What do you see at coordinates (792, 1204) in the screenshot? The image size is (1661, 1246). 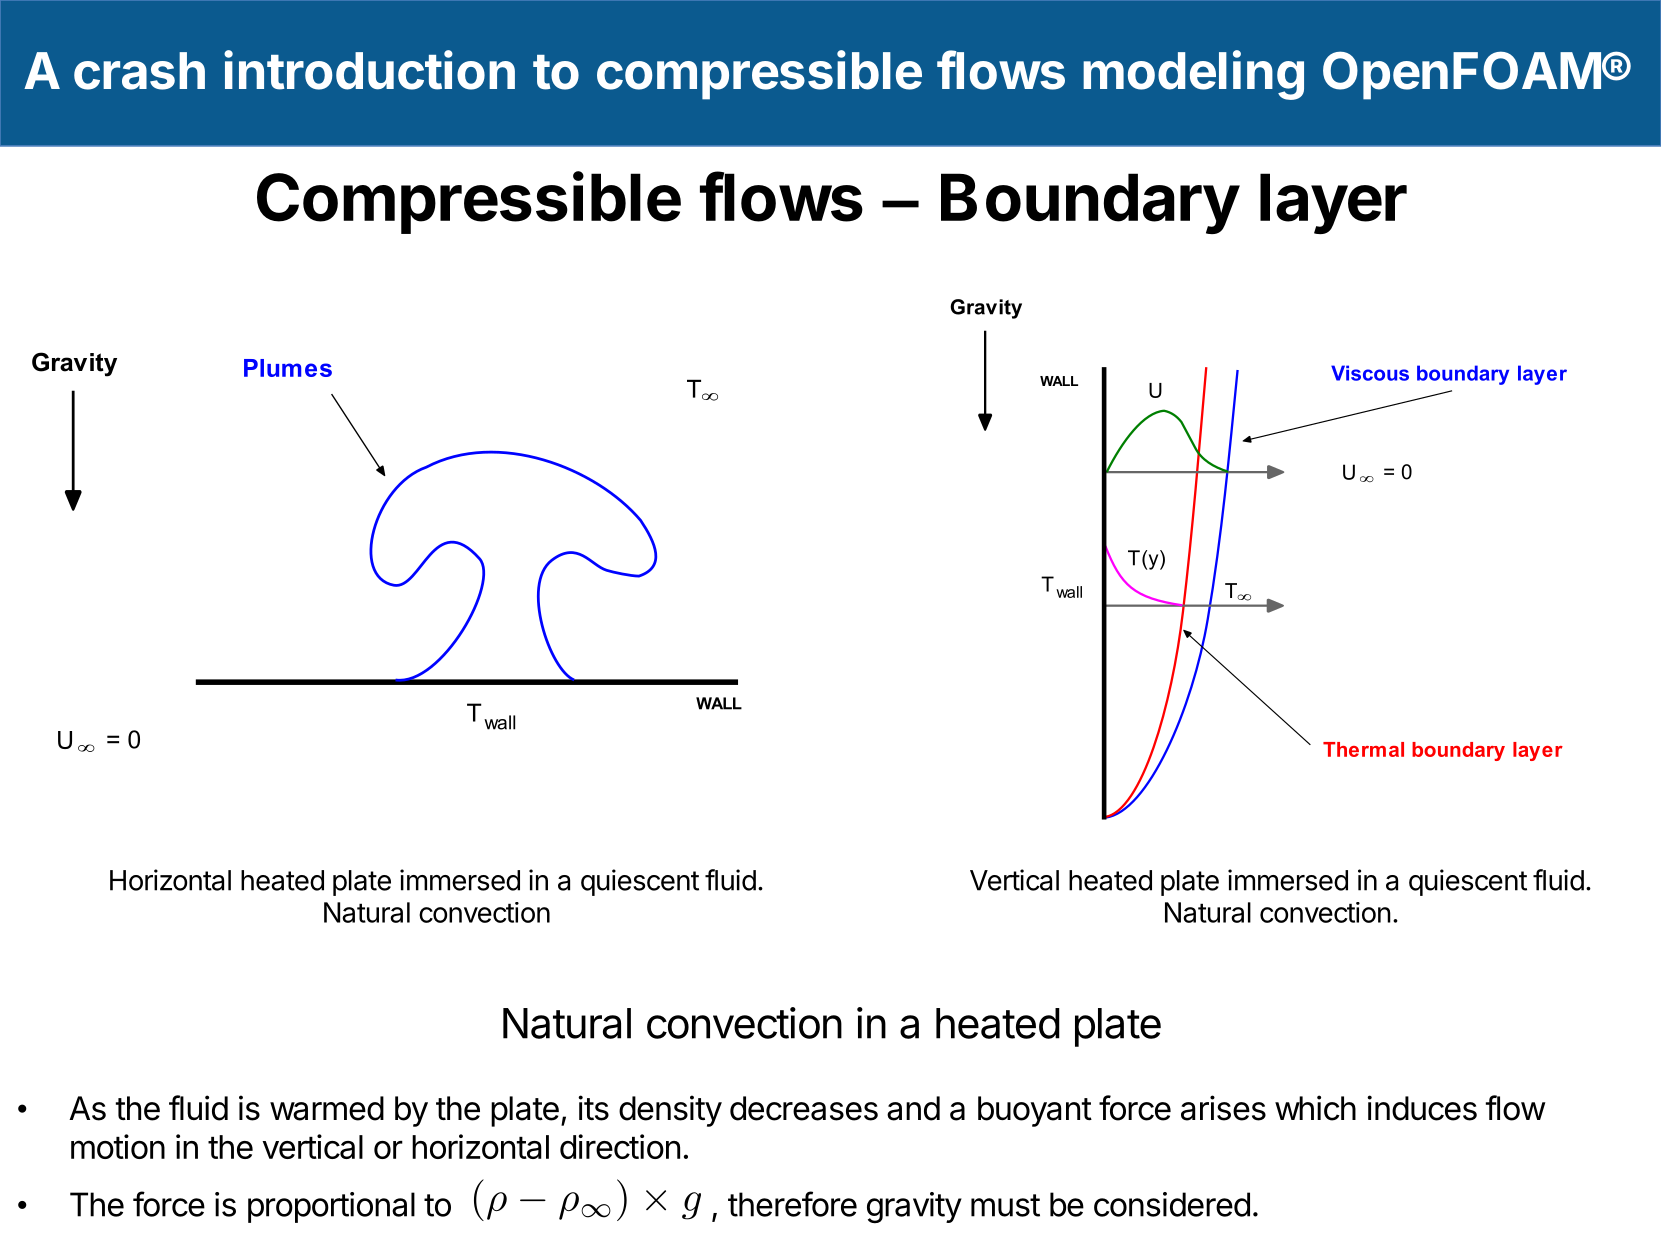 I see `therefore` at bounding box center [792, 1204].
